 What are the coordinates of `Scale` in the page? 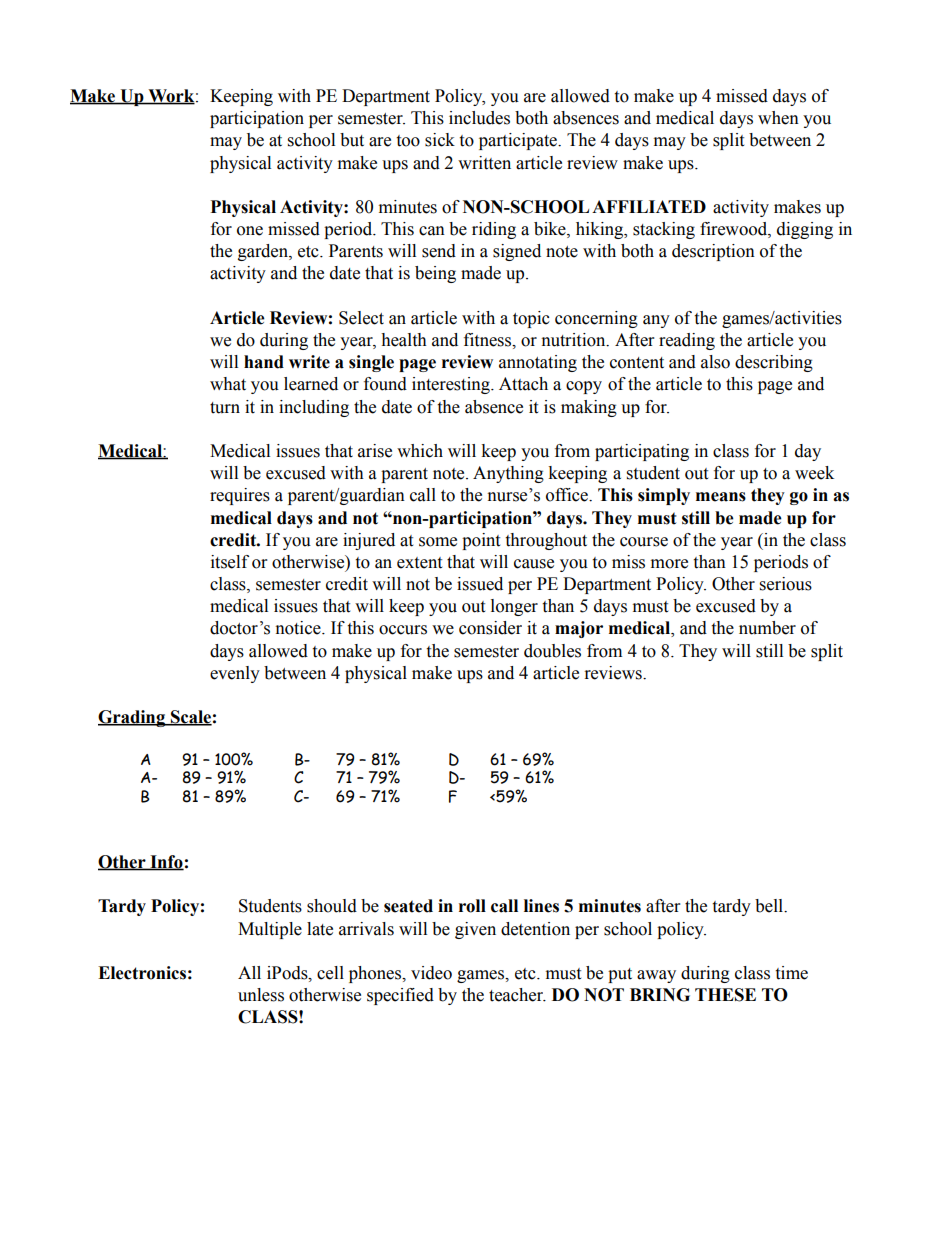 It's located at (190, 718).
